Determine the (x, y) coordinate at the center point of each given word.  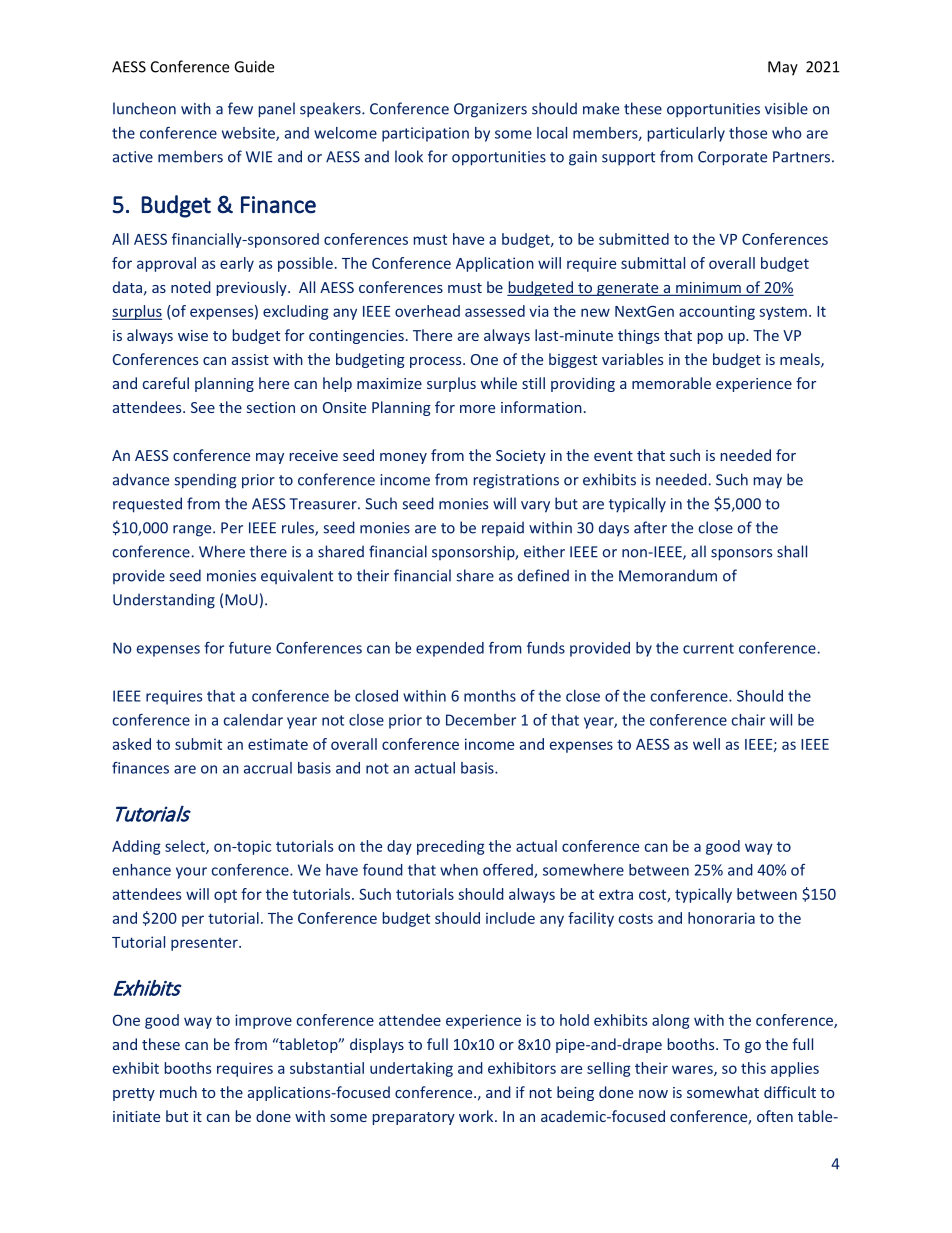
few (240, 108)
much (178, 1092)
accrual (268, 768)
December (481, 720)
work (477, 1116)
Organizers (490, 110)
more (477, 409)
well (706, 744)
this (753, 1068)
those (748, 133)
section (271, 407)
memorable (671, 383)
